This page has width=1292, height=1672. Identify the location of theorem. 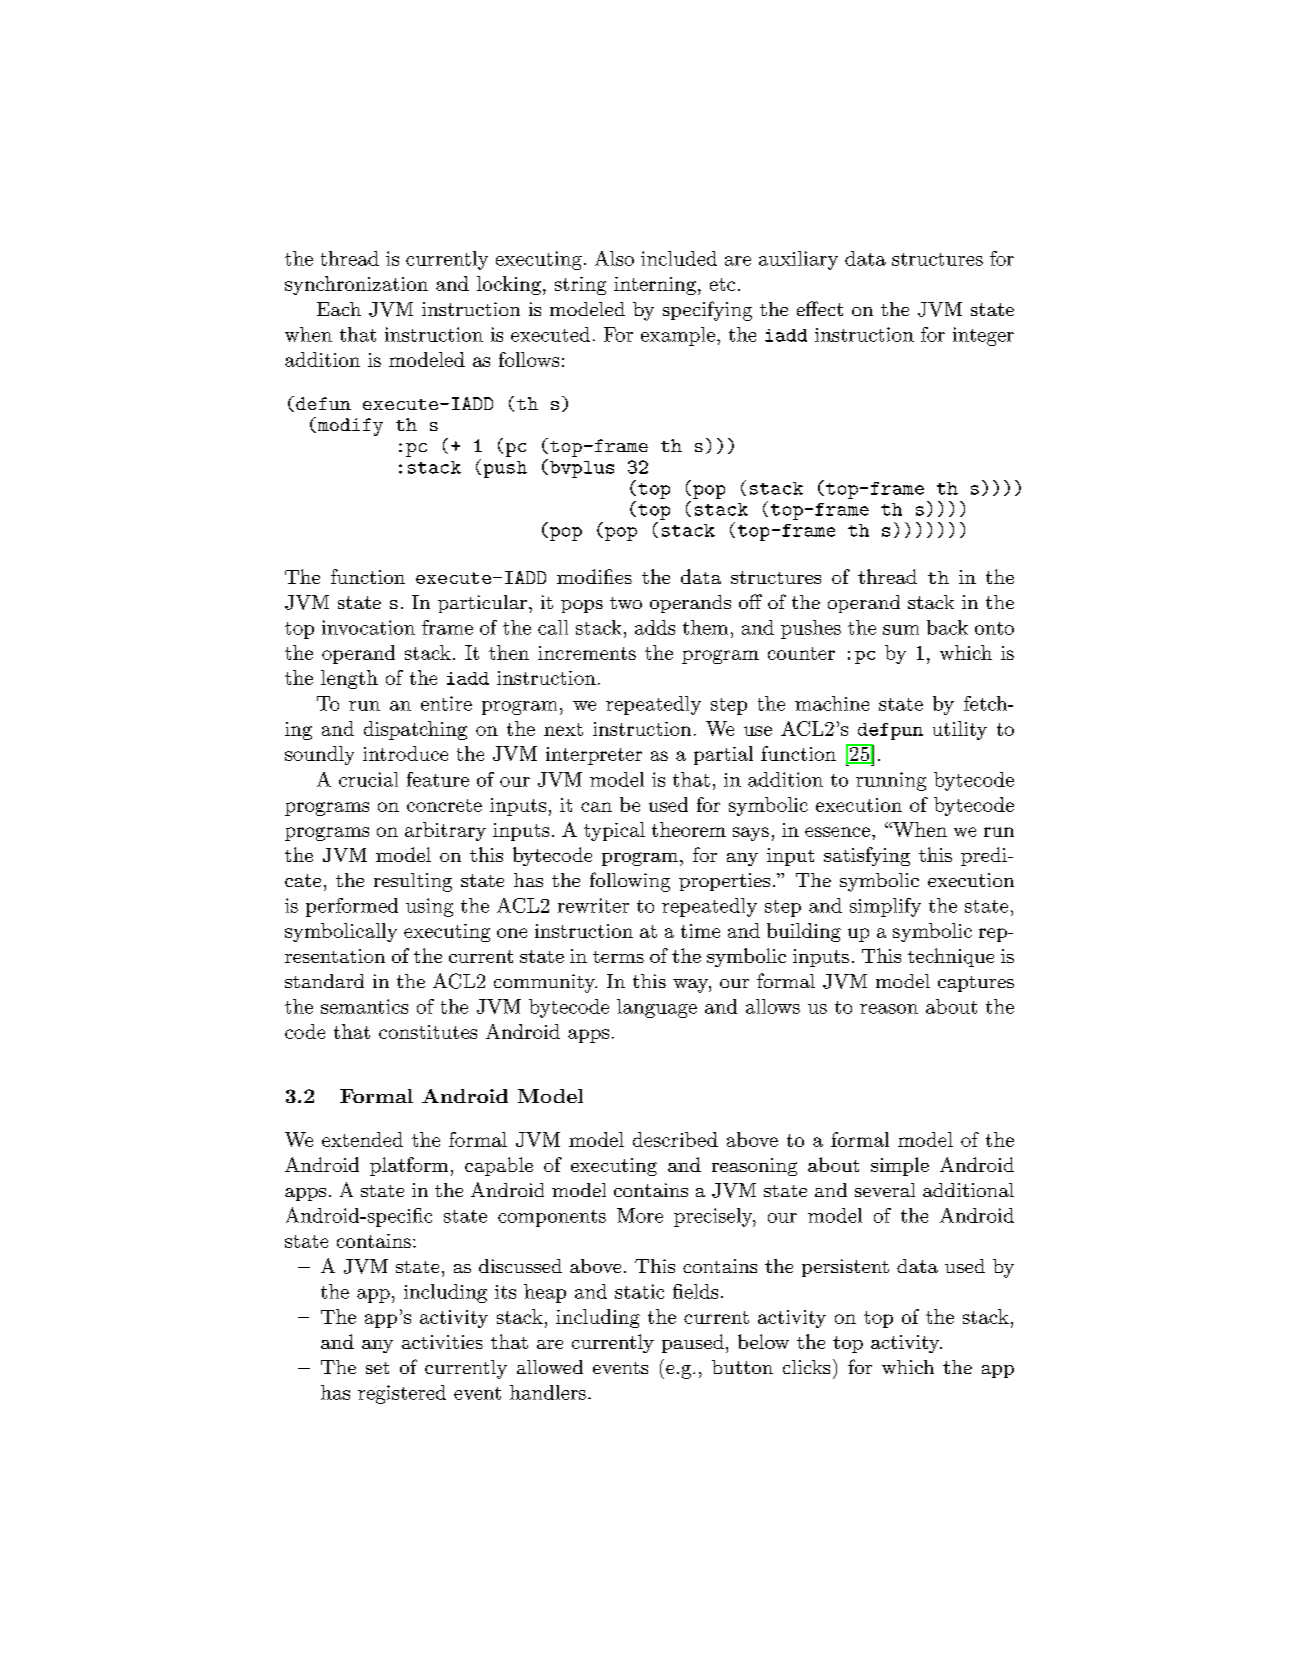
(689, 829).
